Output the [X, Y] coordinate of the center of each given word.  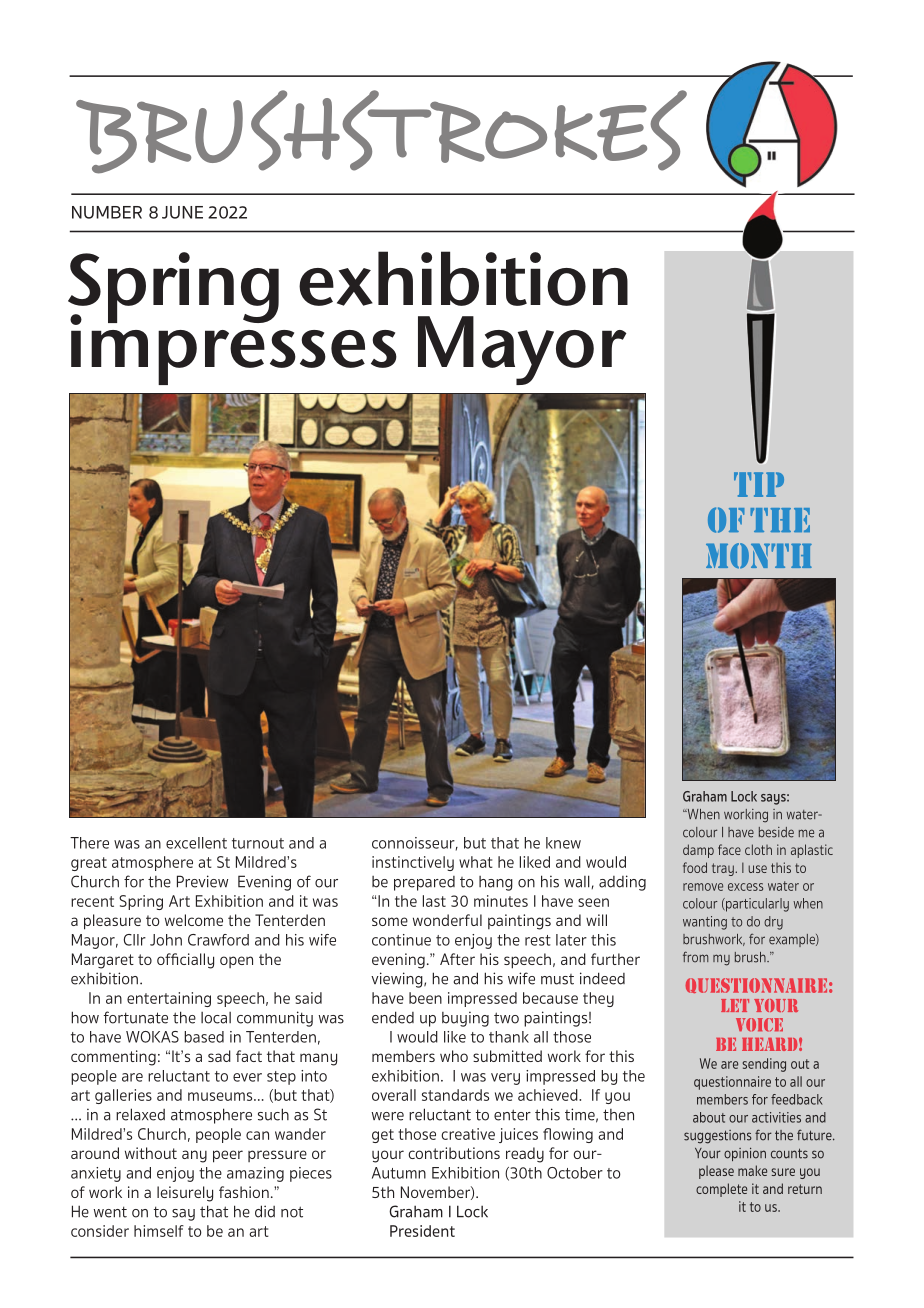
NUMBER [107, 212]
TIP [759, 484]
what [476, 862]
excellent [196, 843]
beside [776, 832]
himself [159, 1231]
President [422, 1231]
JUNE [182, 212]
